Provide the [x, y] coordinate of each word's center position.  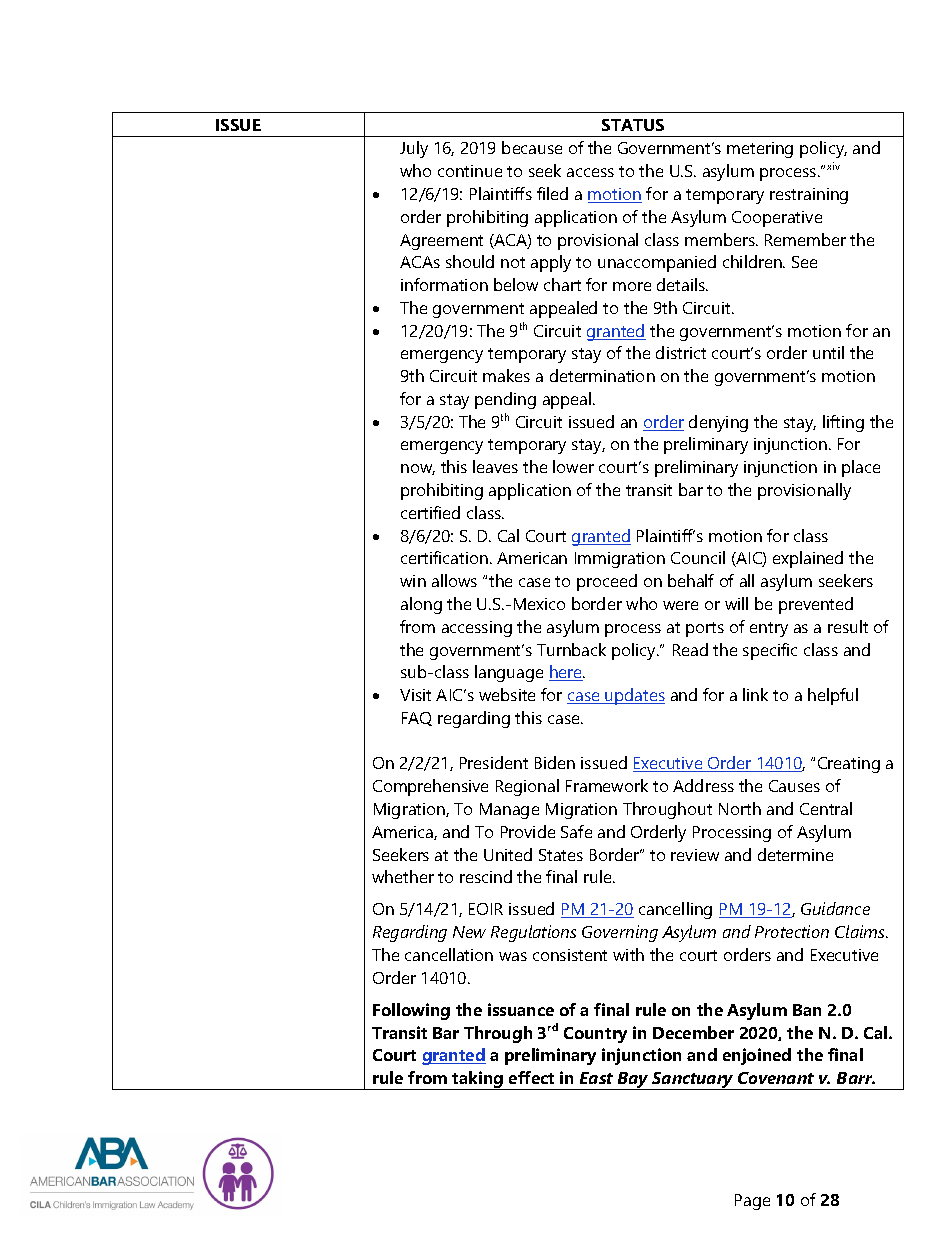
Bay [634, 1081]
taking [478, 1080]
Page [752, 1202]
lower [573, 466]
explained [808, 559]
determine [795, 854]
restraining [809, 196]
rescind [486, 876]
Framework [607, 785]
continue [470, 171]
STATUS [633, 125]
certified [430, 512]
